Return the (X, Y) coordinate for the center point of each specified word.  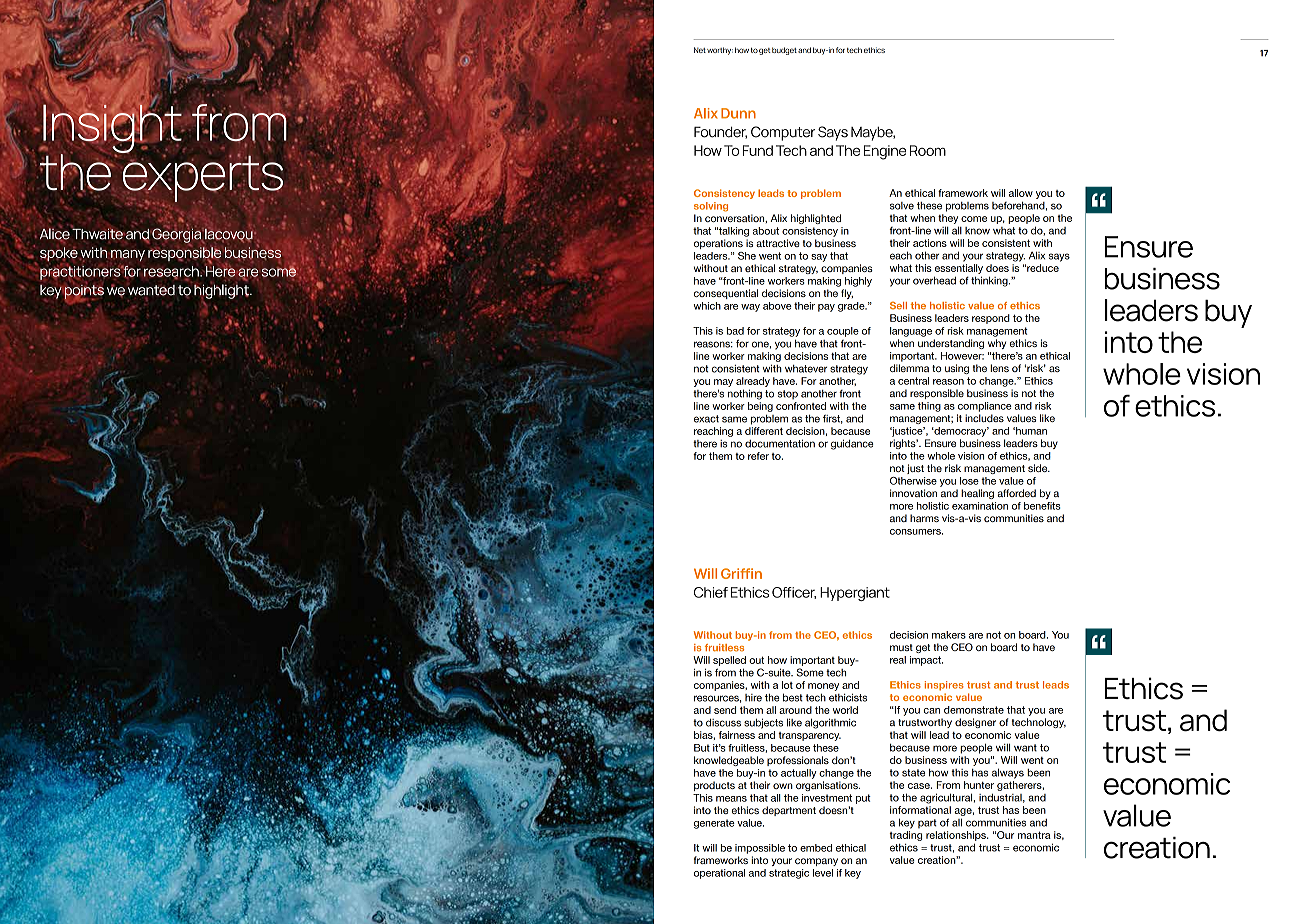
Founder (720, 132)
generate (714, 824)
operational (719, 874)
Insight (112, 128)
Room (928, 150)
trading (905, 836)
